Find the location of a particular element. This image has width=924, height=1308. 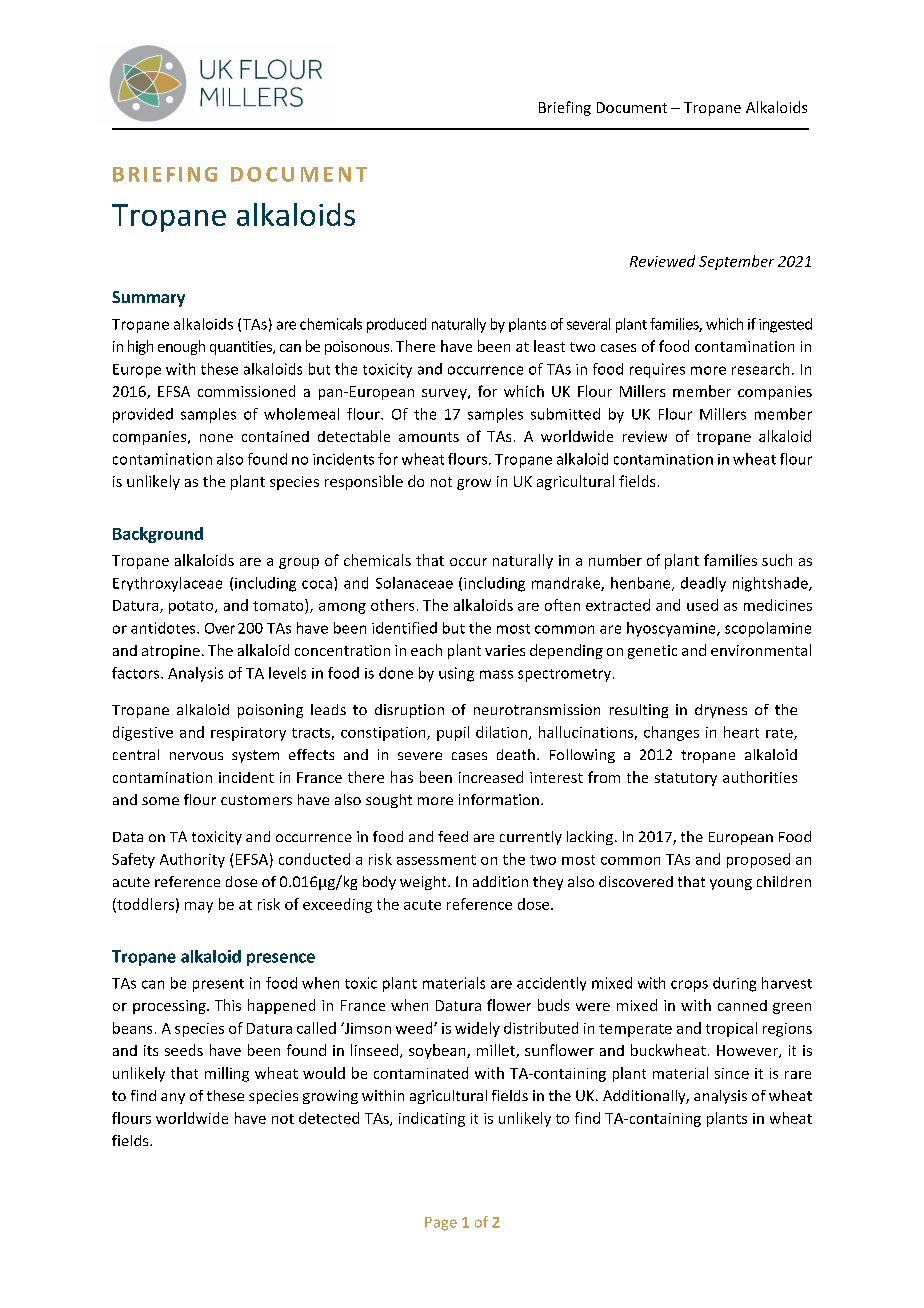

none is located at coordinates (216, 438).
